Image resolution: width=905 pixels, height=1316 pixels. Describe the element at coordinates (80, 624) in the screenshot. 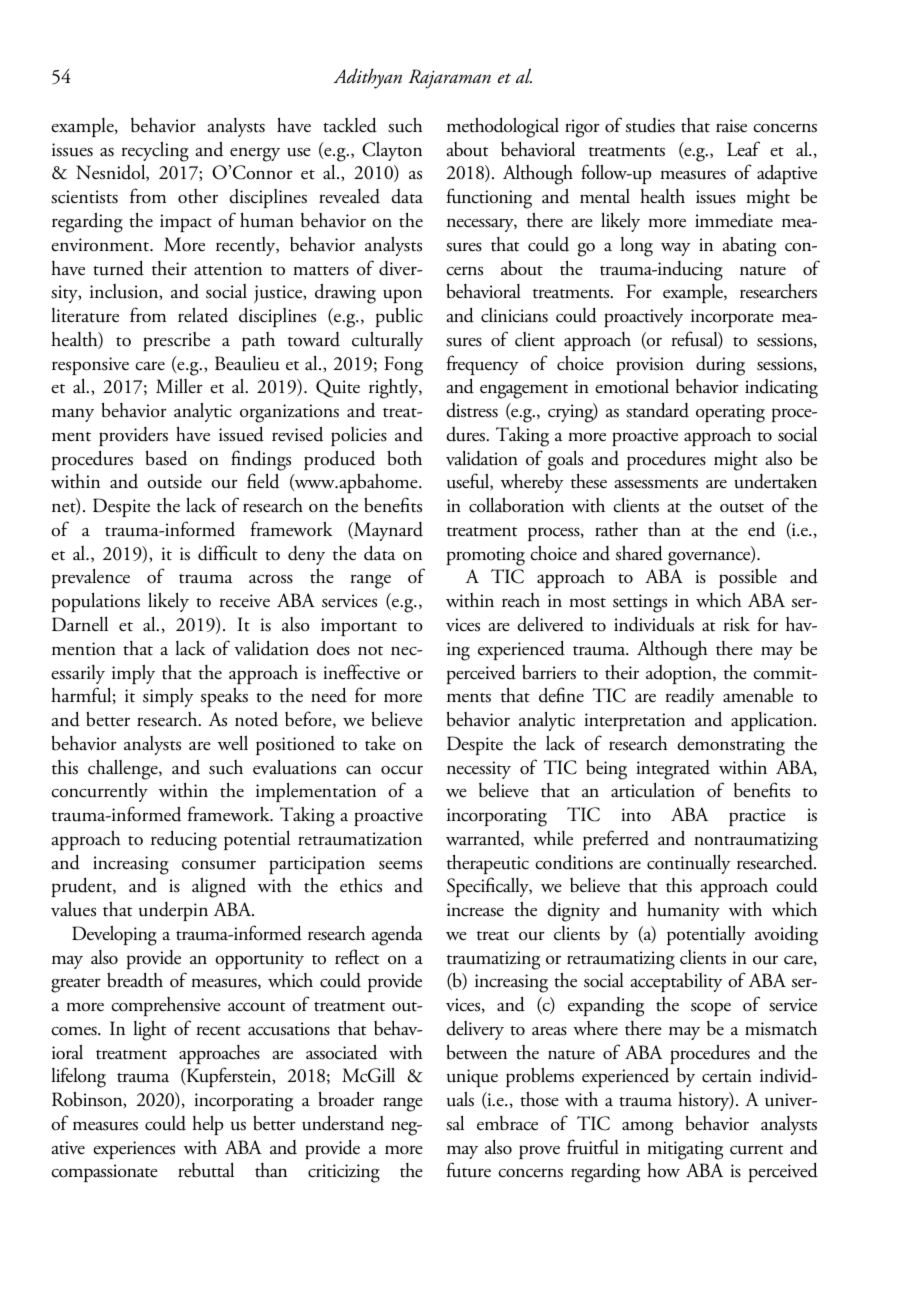

I see `Darnell` at that location.
